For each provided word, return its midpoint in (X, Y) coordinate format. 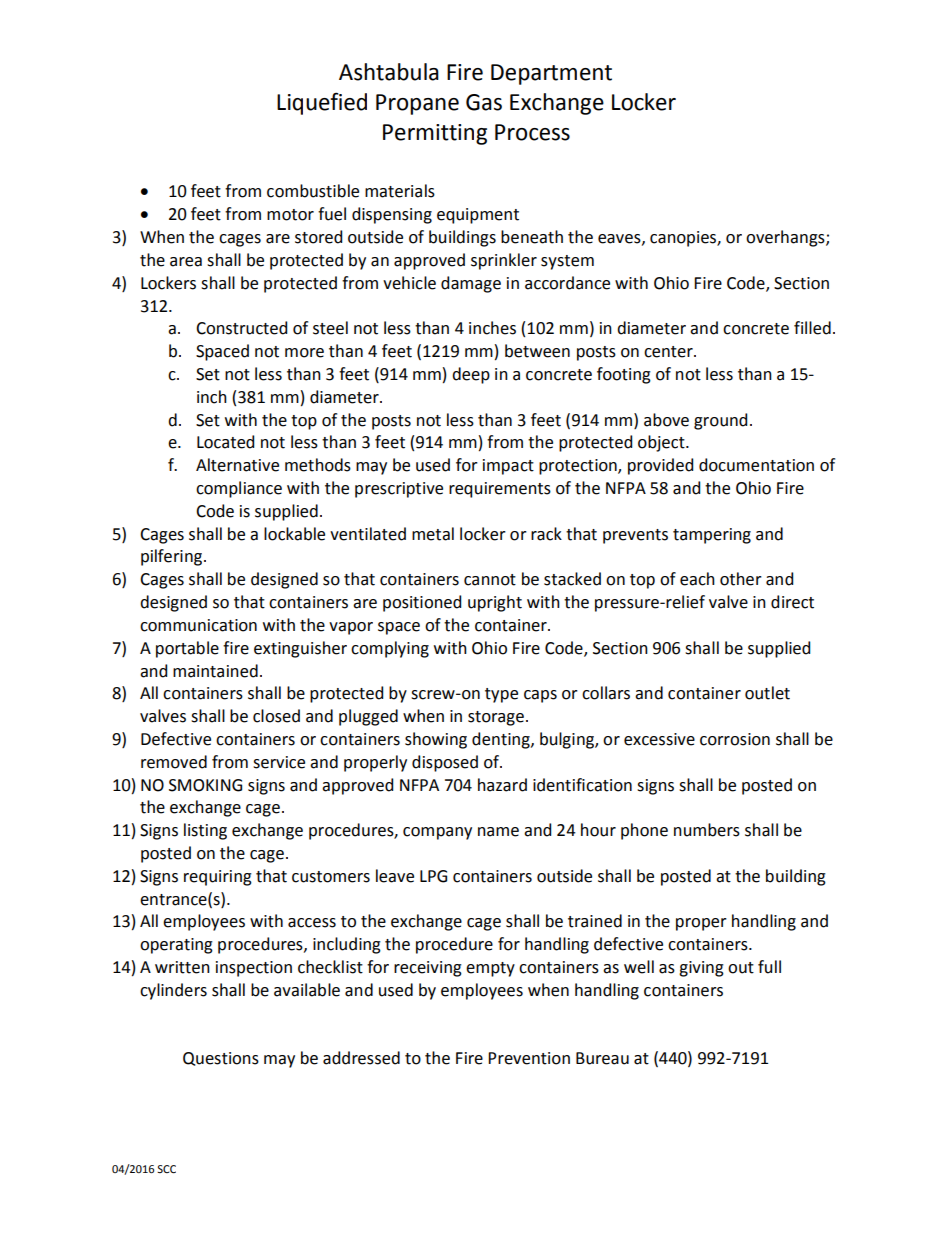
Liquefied (322, 103)
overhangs (786, 238)
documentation (756, 465)
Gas (484, 102)
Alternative (237, 465)
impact (508, 467)
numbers (707, 830)
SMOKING (205, 785)
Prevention (529, 1058)
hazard (502, 785)
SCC (166, 1169)
